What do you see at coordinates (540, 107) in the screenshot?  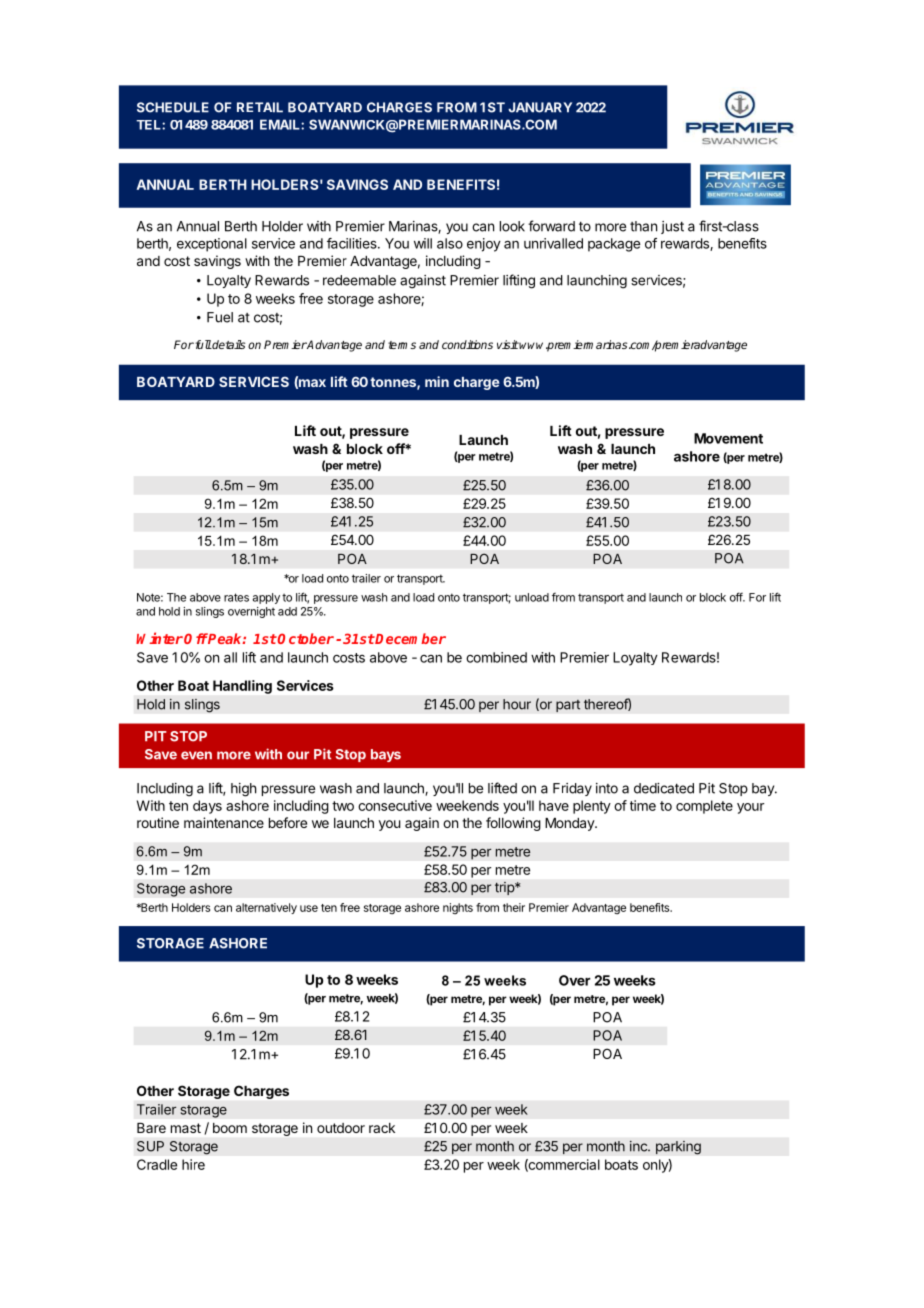 I see `JANUARY` at bounding box center [540, 107].
